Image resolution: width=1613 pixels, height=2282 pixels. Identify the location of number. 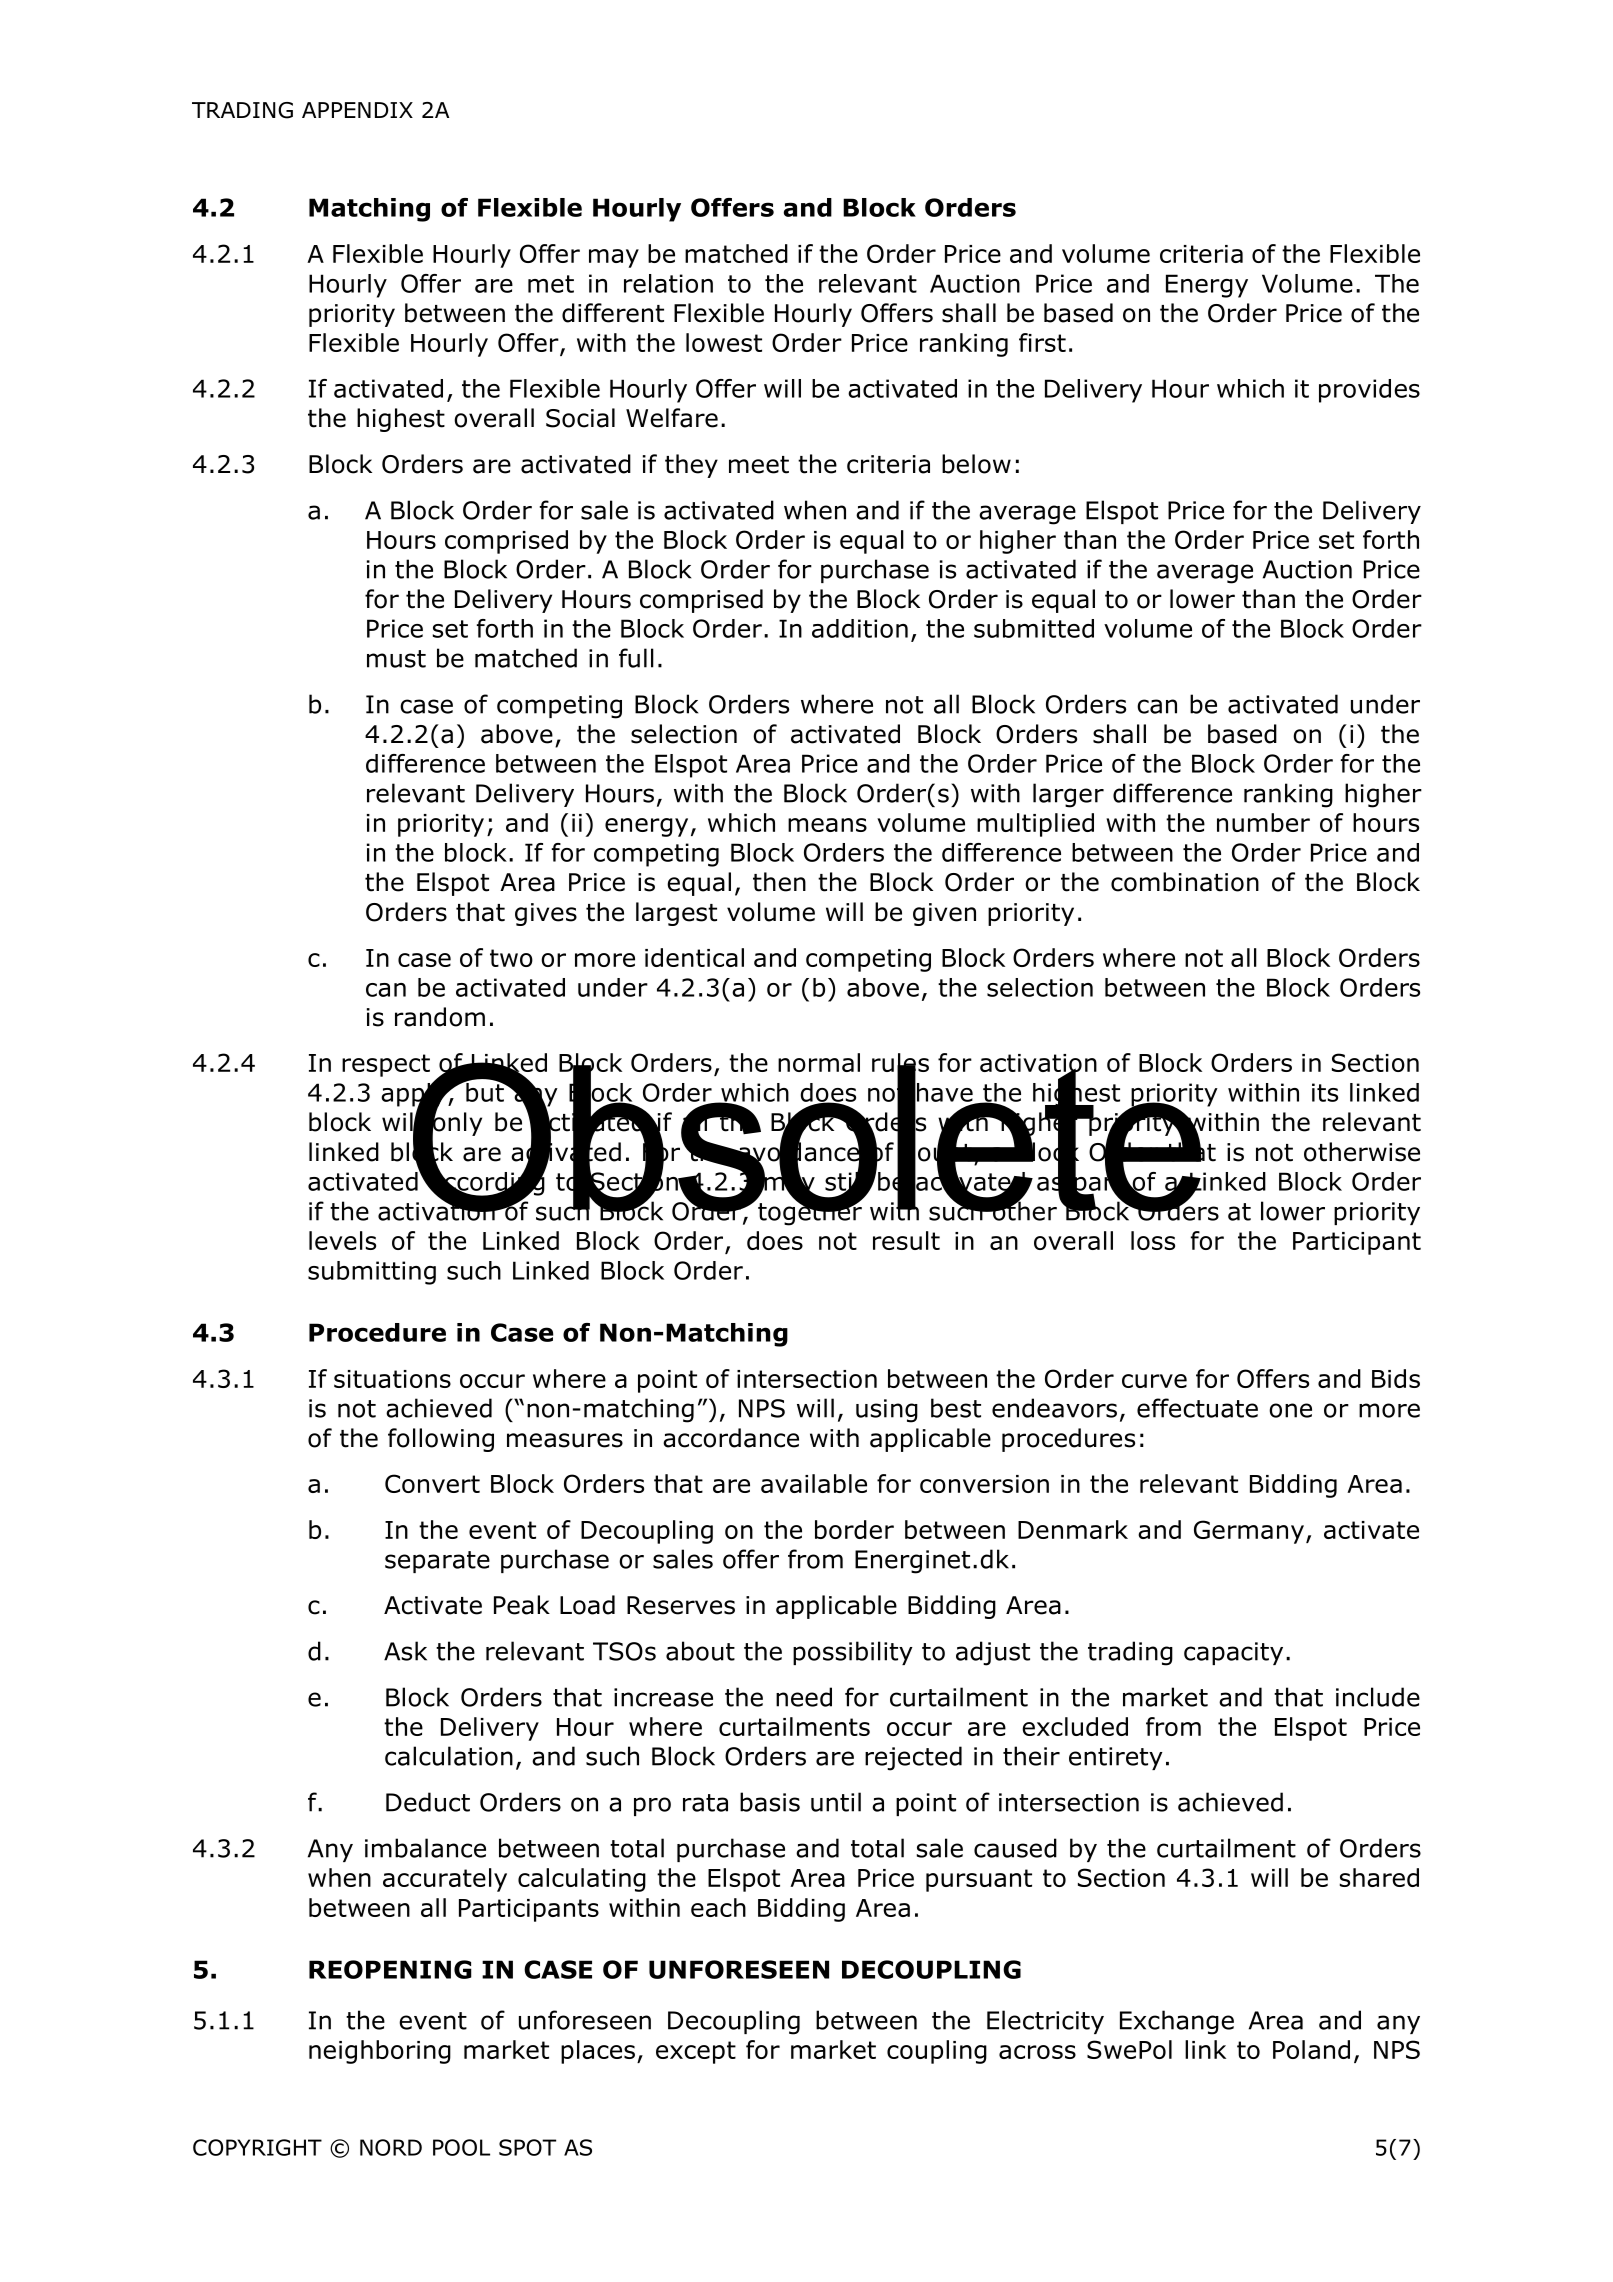
(1263, 822).
